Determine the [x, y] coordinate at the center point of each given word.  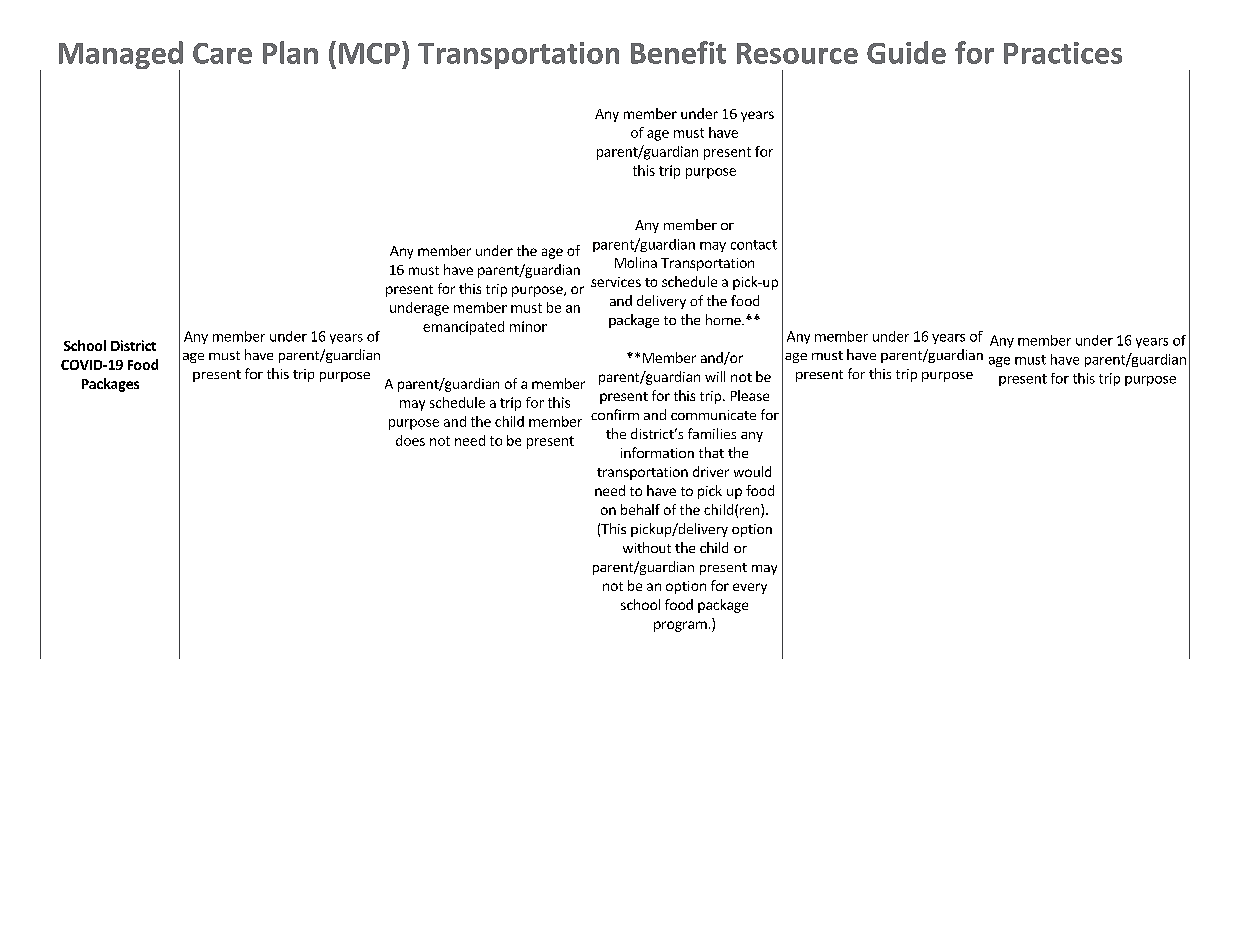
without [647, 547]
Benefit [678, 52]
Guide [906, 52]
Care [222, 53]
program [680, 626]
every [750, 588]
